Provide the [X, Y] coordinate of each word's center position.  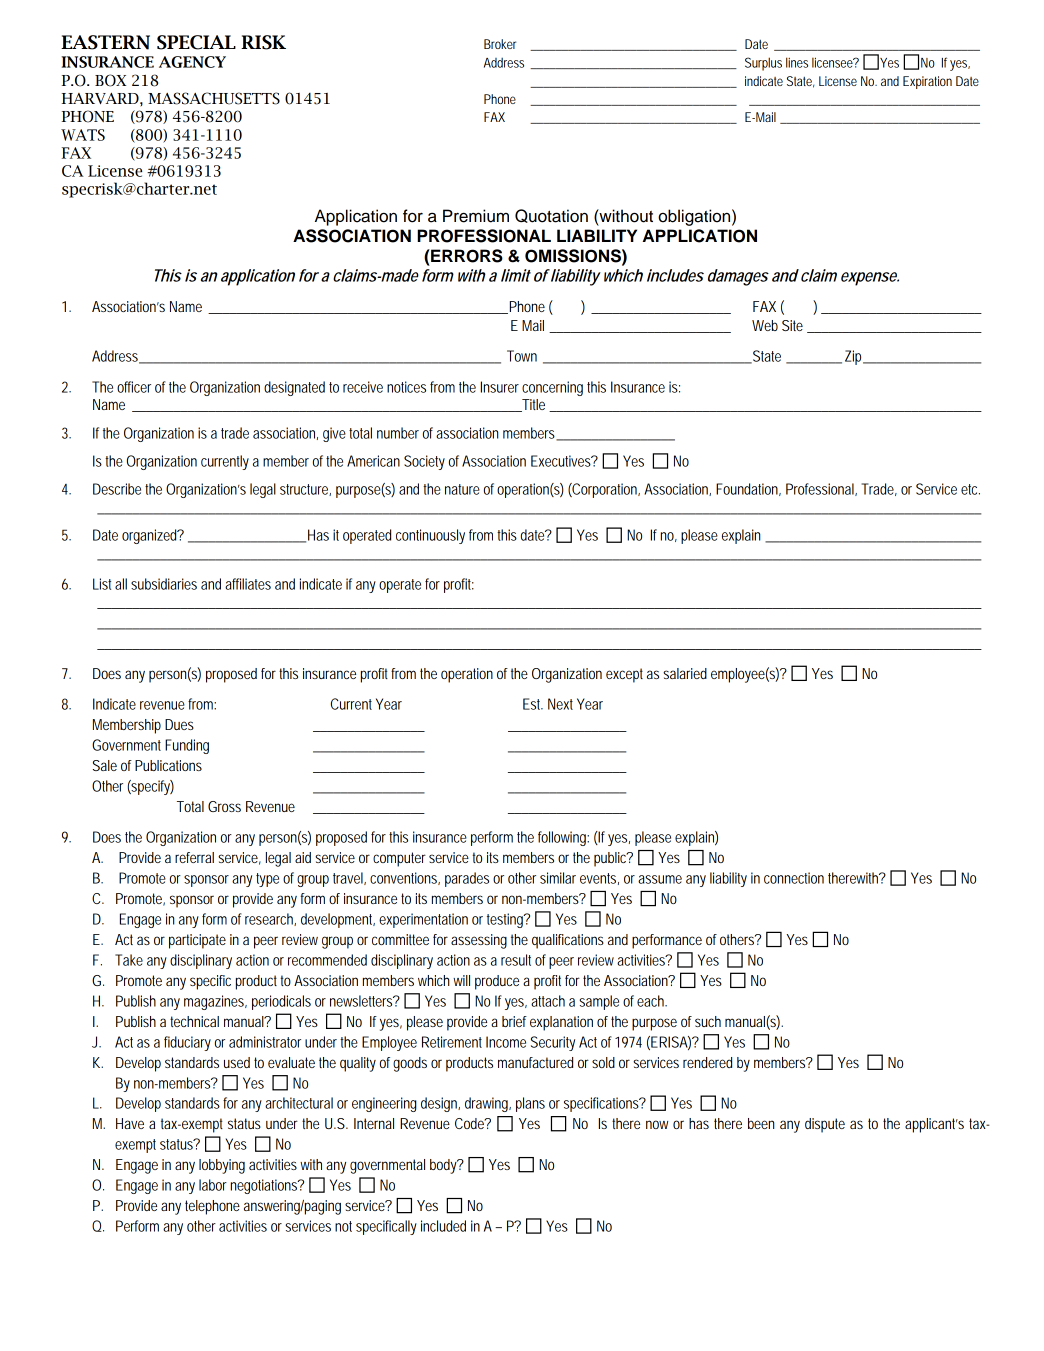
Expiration [927, 82]
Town [522, 356]
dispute [825, 1125]
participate [197, 941]
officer [134, 387]
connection [794, 878]
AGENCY [192, 62]
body [444, 1166]
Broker [500, 44]
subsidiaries [164, 584]
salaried [685, 673]
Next [560, 704]
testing [506, 920]
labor [213, 1185]
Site [792, 325]
